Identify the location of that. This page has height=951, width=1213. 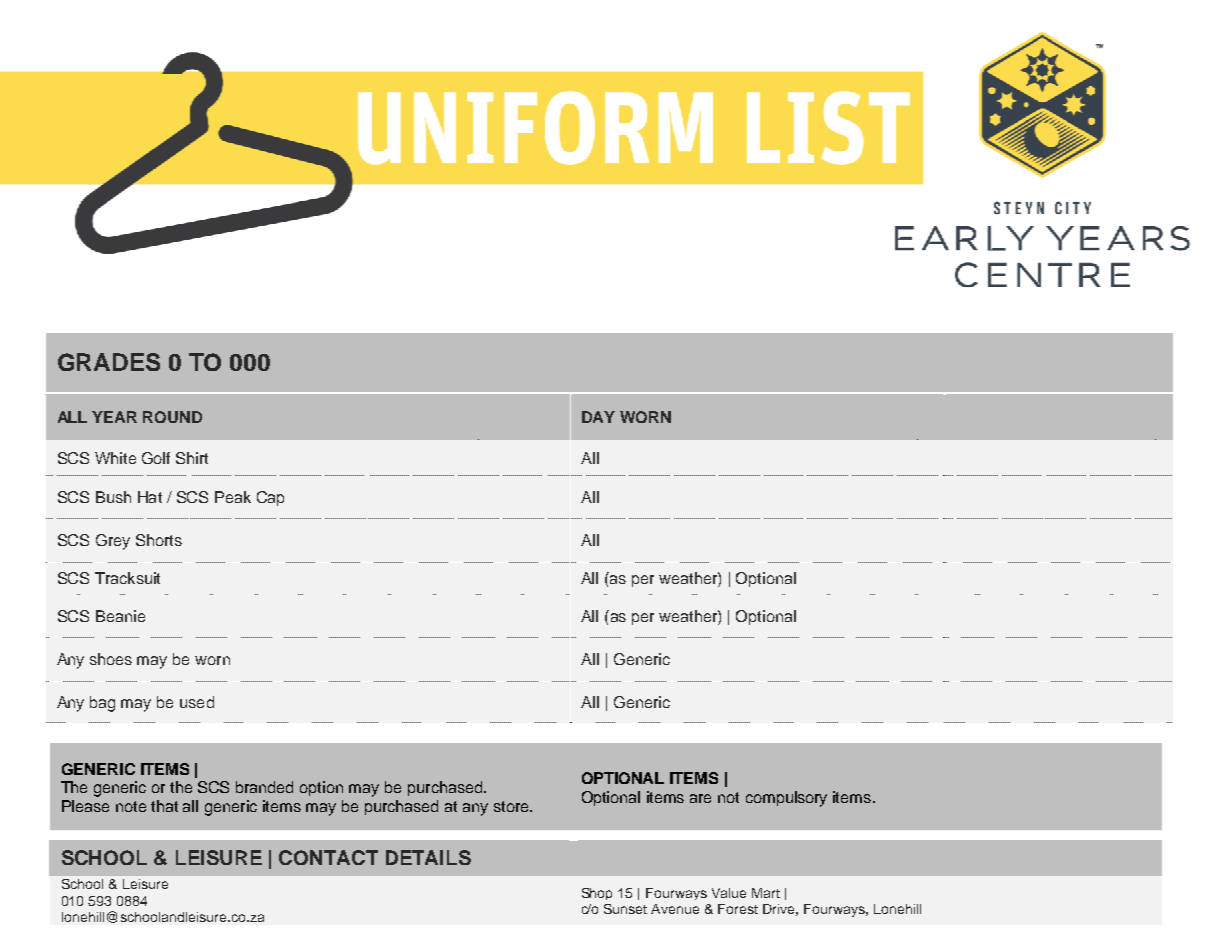
(164, 806).
